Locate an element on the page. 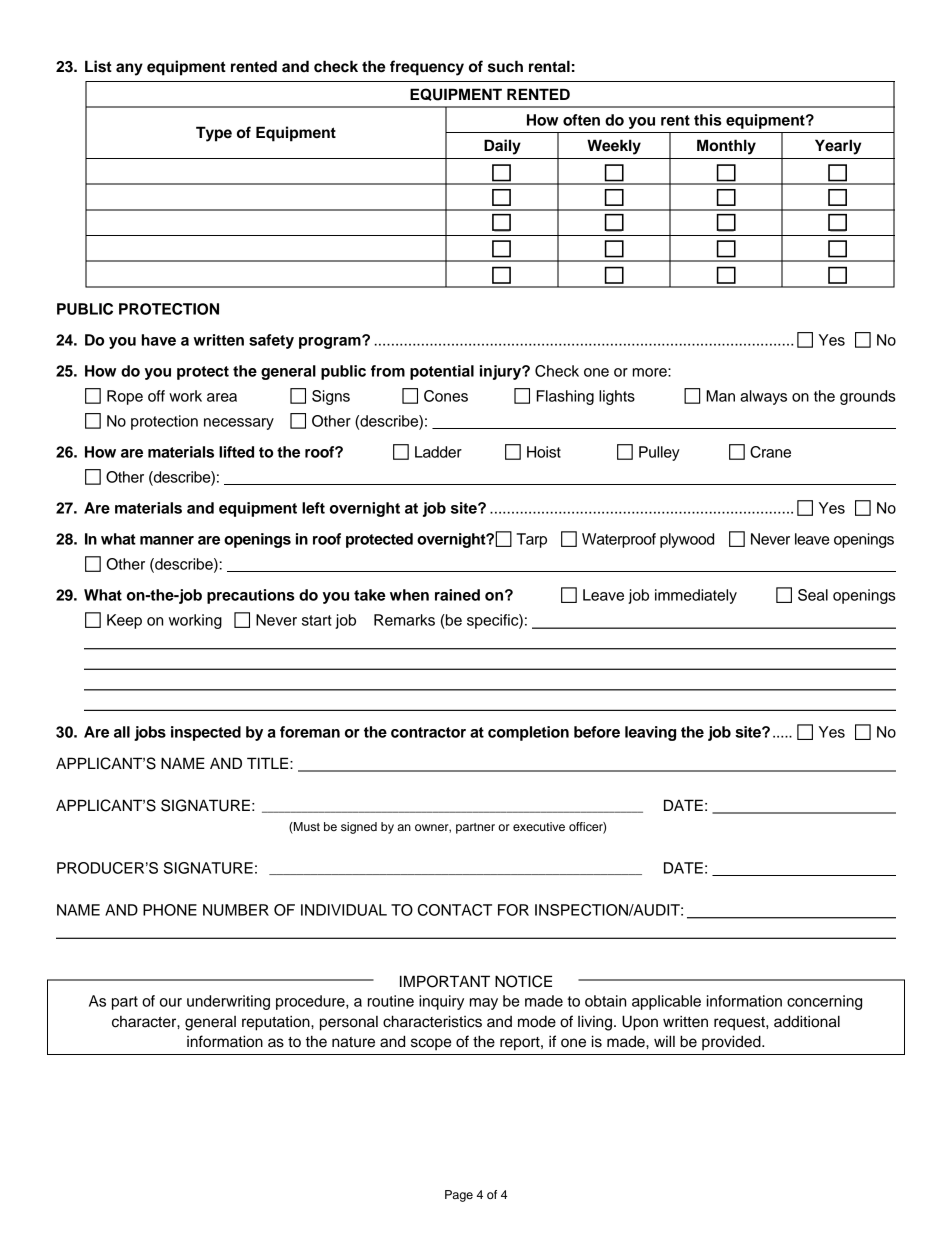 The image size is (952, 1233). Crane is located at coordinates (770, 452).
